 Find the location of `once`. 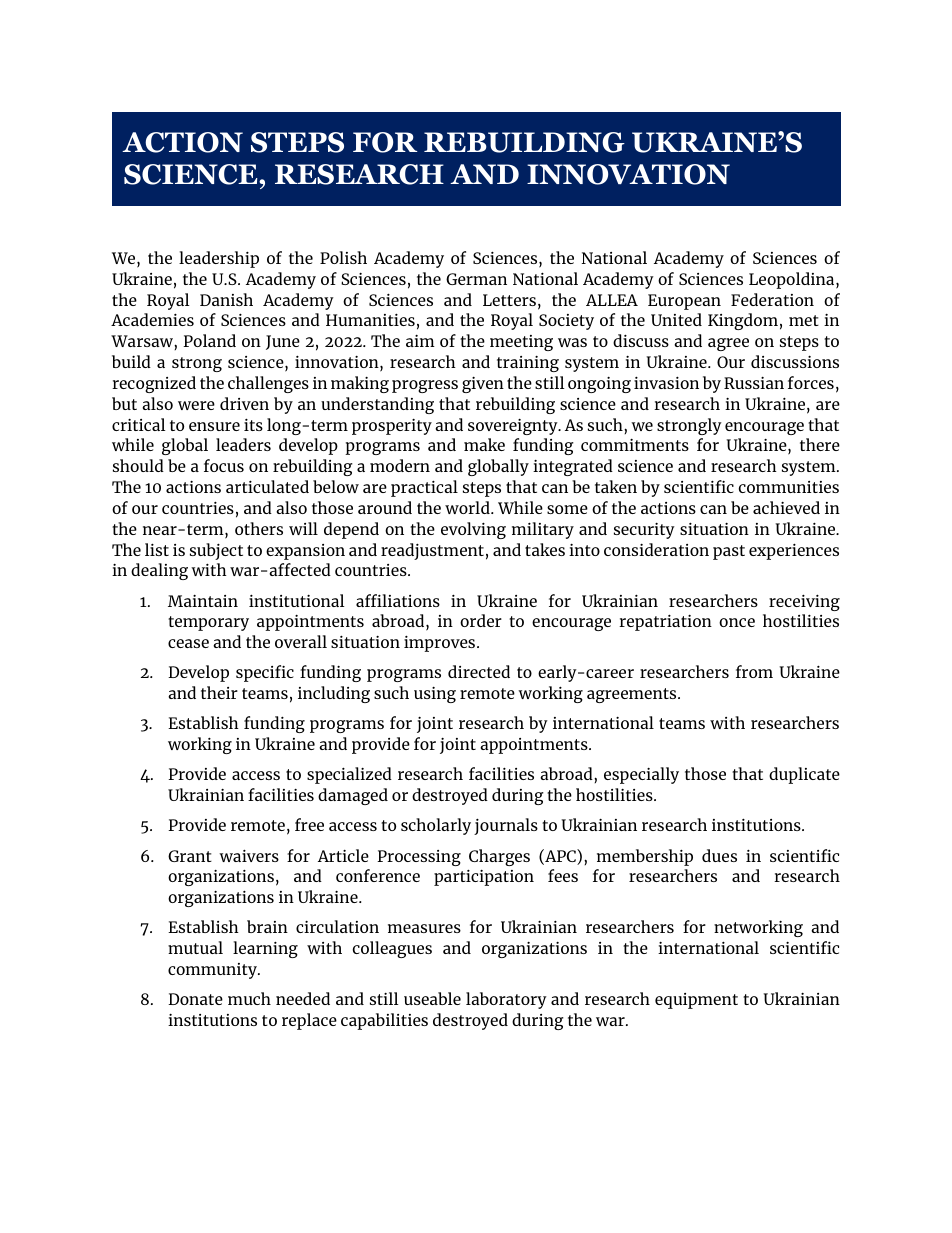

once is located at coordinates (737, 622).
